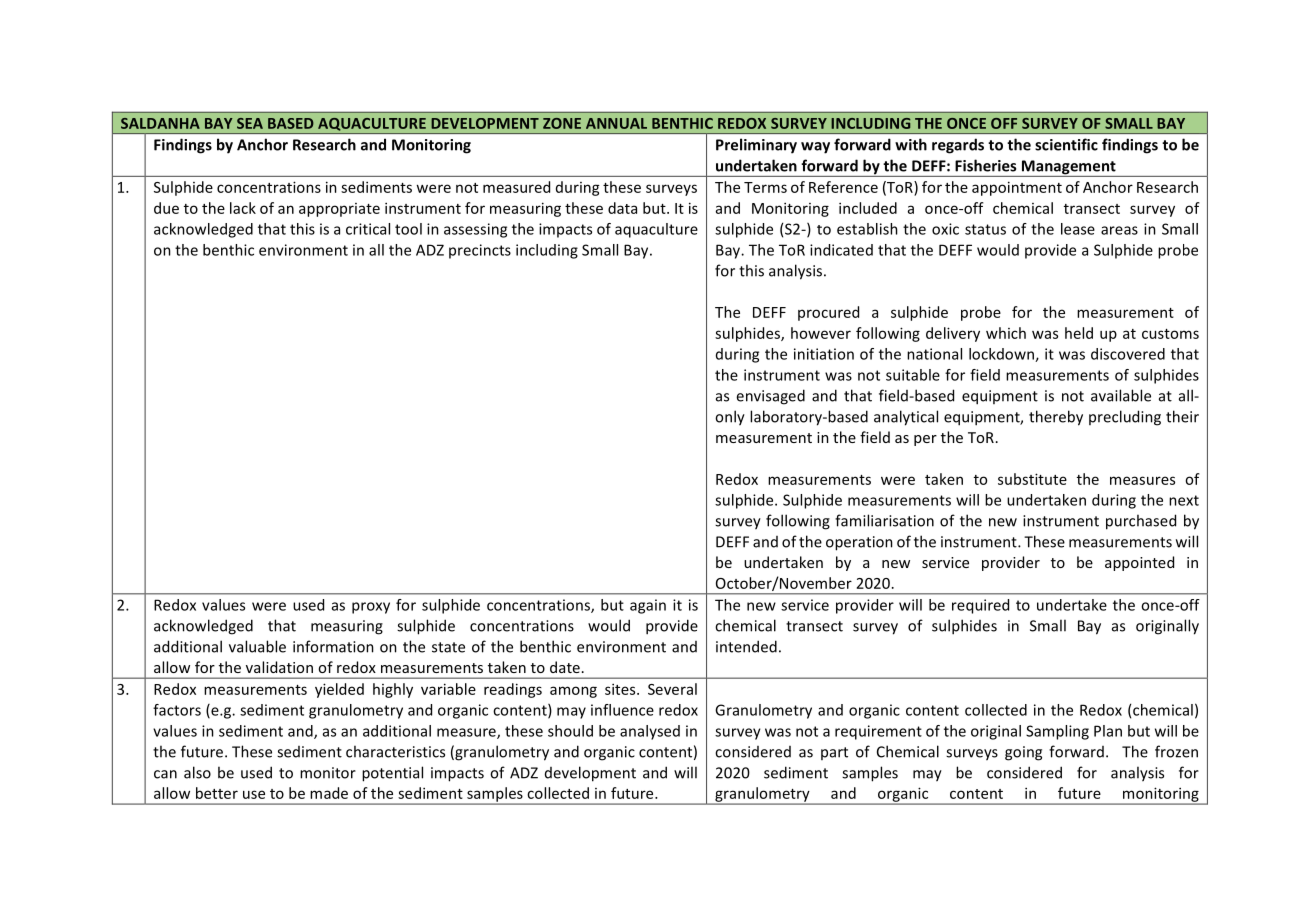 This document has width=1308, height=924. What do you see at coordinates (980, 606) in the document?
I see `required` at bounding box center [980, 606].
